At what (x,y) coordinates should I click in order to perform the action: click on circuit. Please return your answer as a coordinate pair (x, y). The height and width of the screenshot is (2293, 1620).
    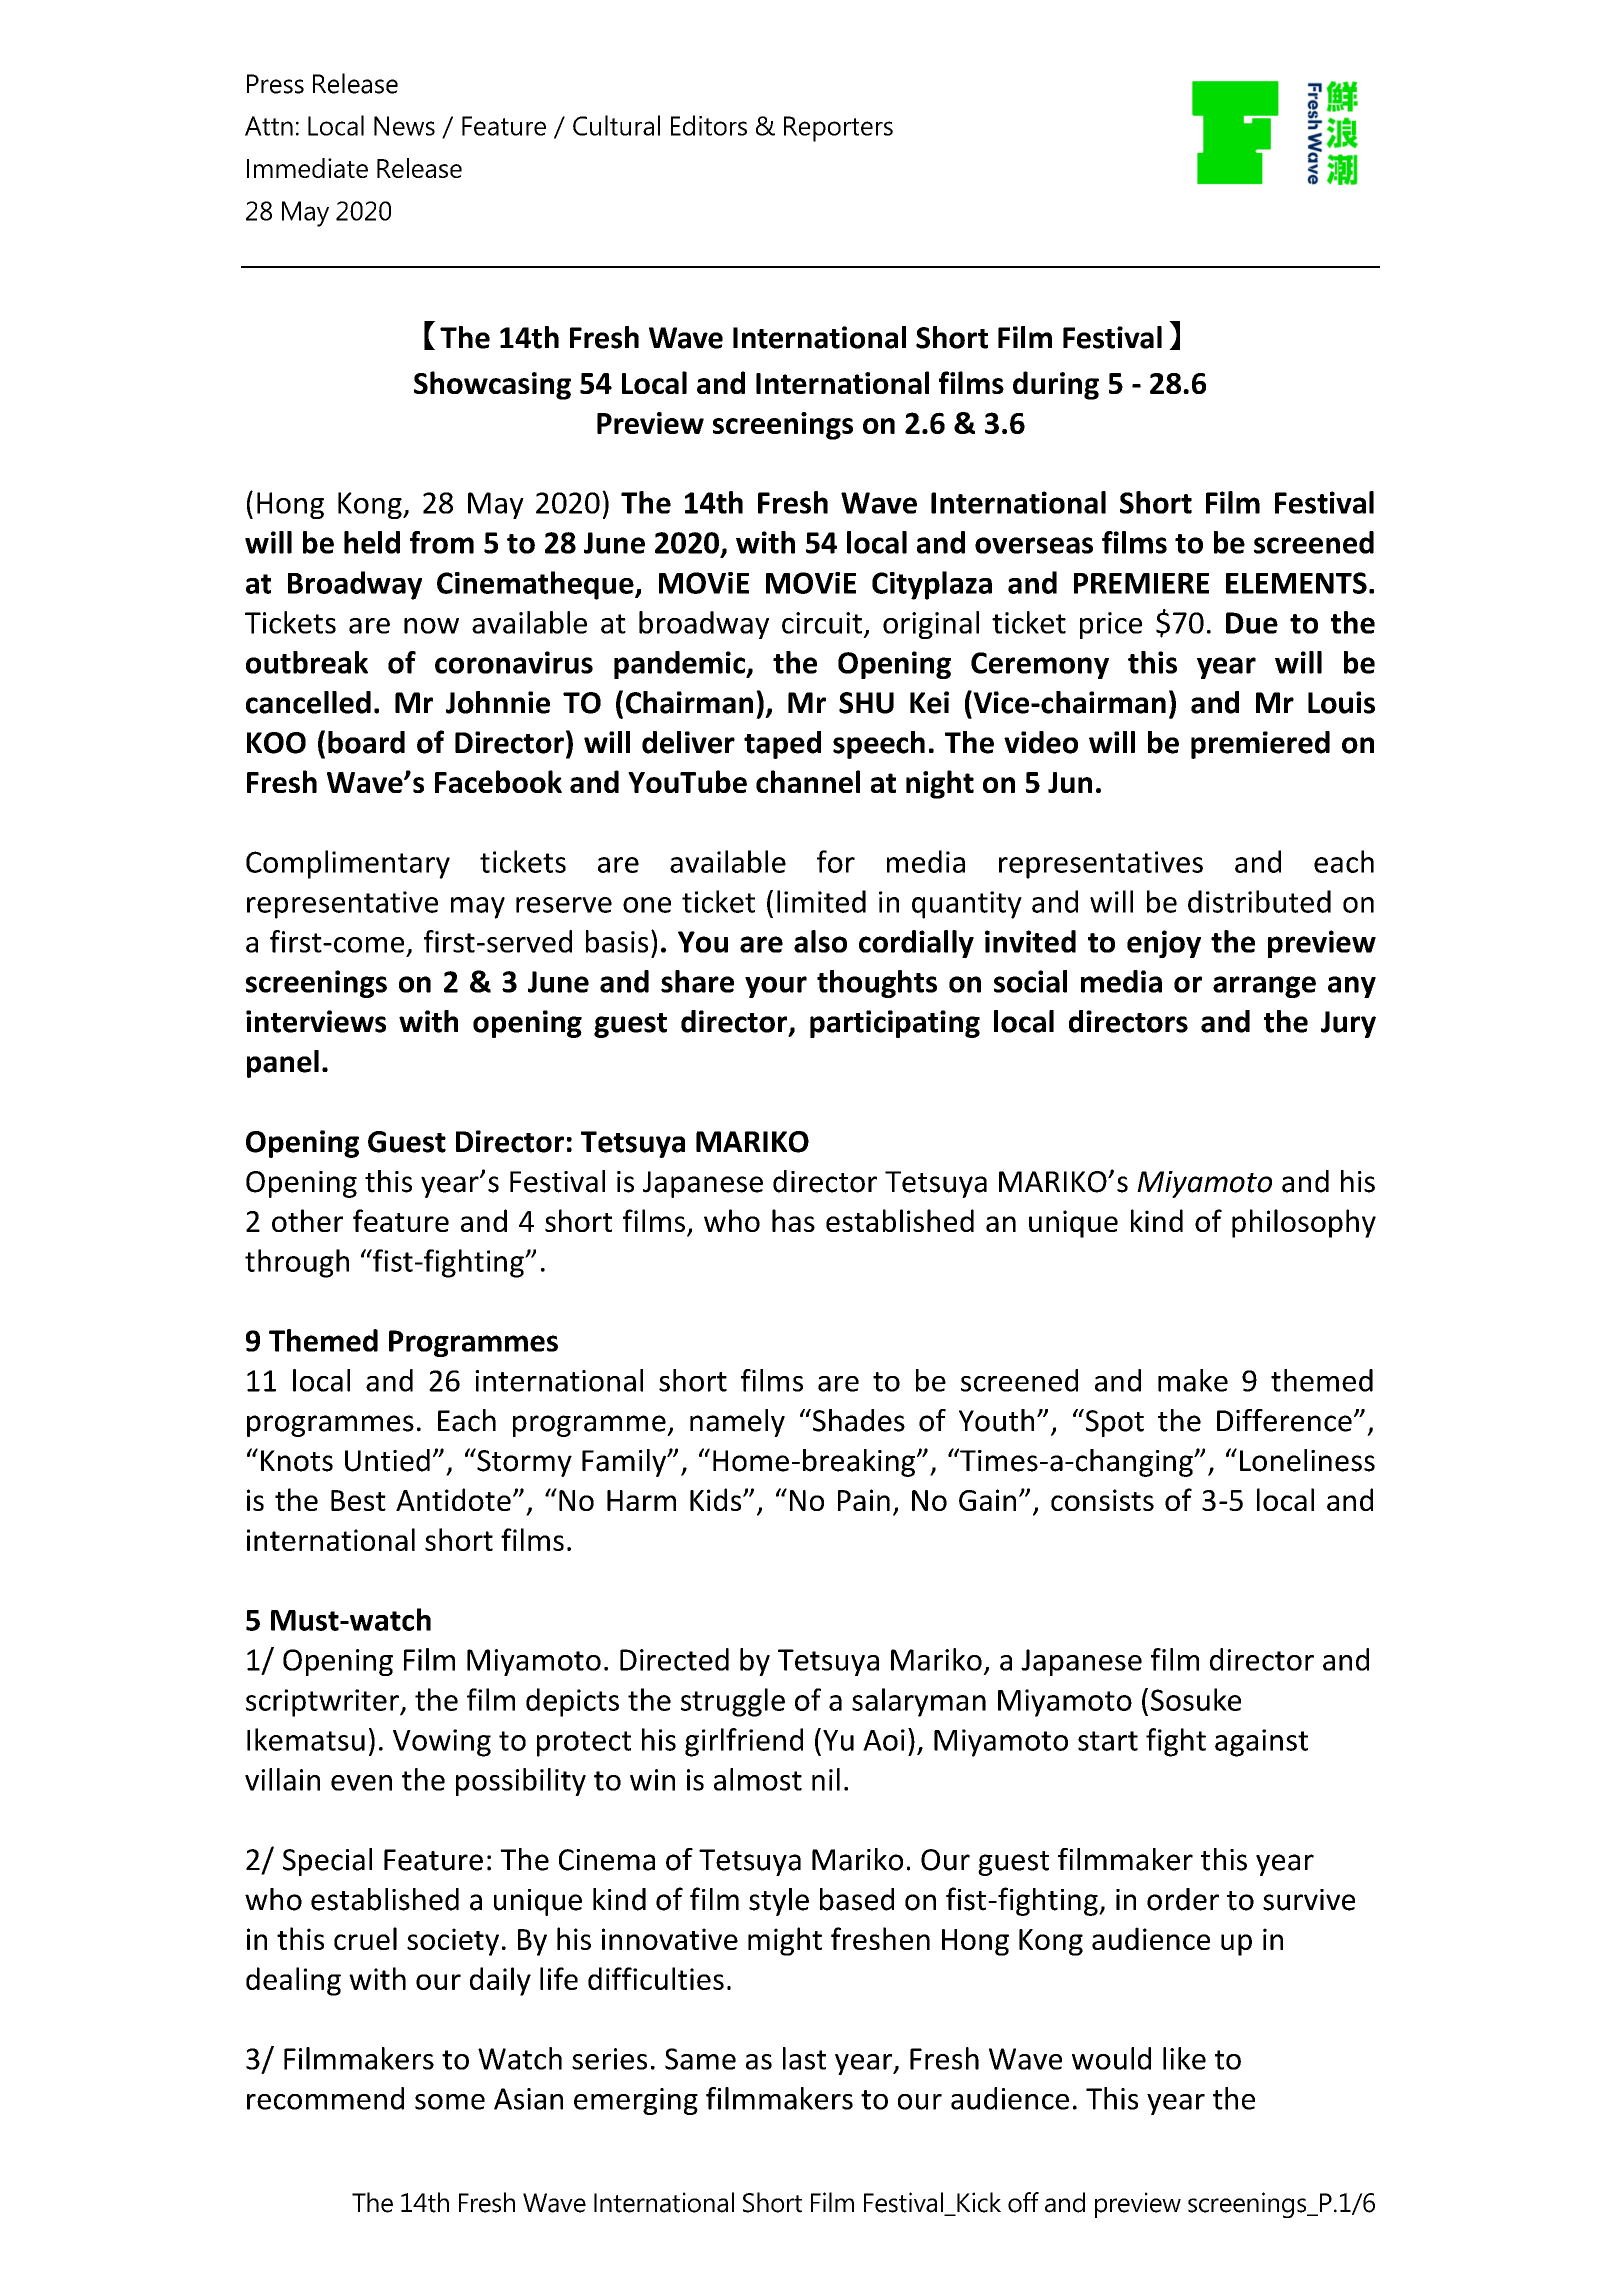
    Looking at the image, I should click on (822, 623).
